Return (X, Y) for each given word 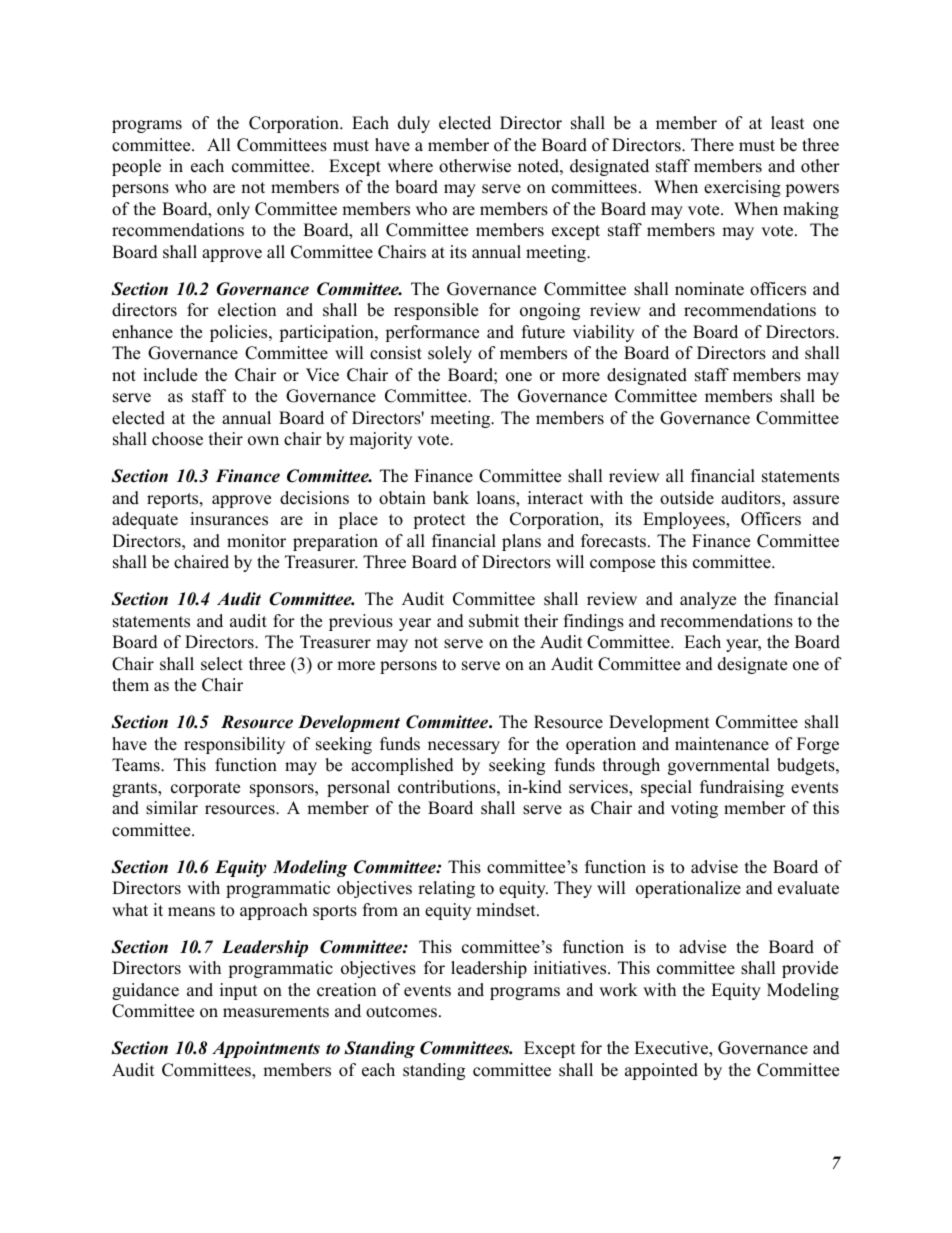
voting (694, 809)
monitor (256, 541)
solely (450, 354)
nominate (709, 289)
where (410, 166)
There (712, 145)
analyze (708, 600)
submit (494, 621)
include (170, 375)
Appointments (266, 1049)
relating (446, 889)
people (136, 167)
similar (172, 808)
